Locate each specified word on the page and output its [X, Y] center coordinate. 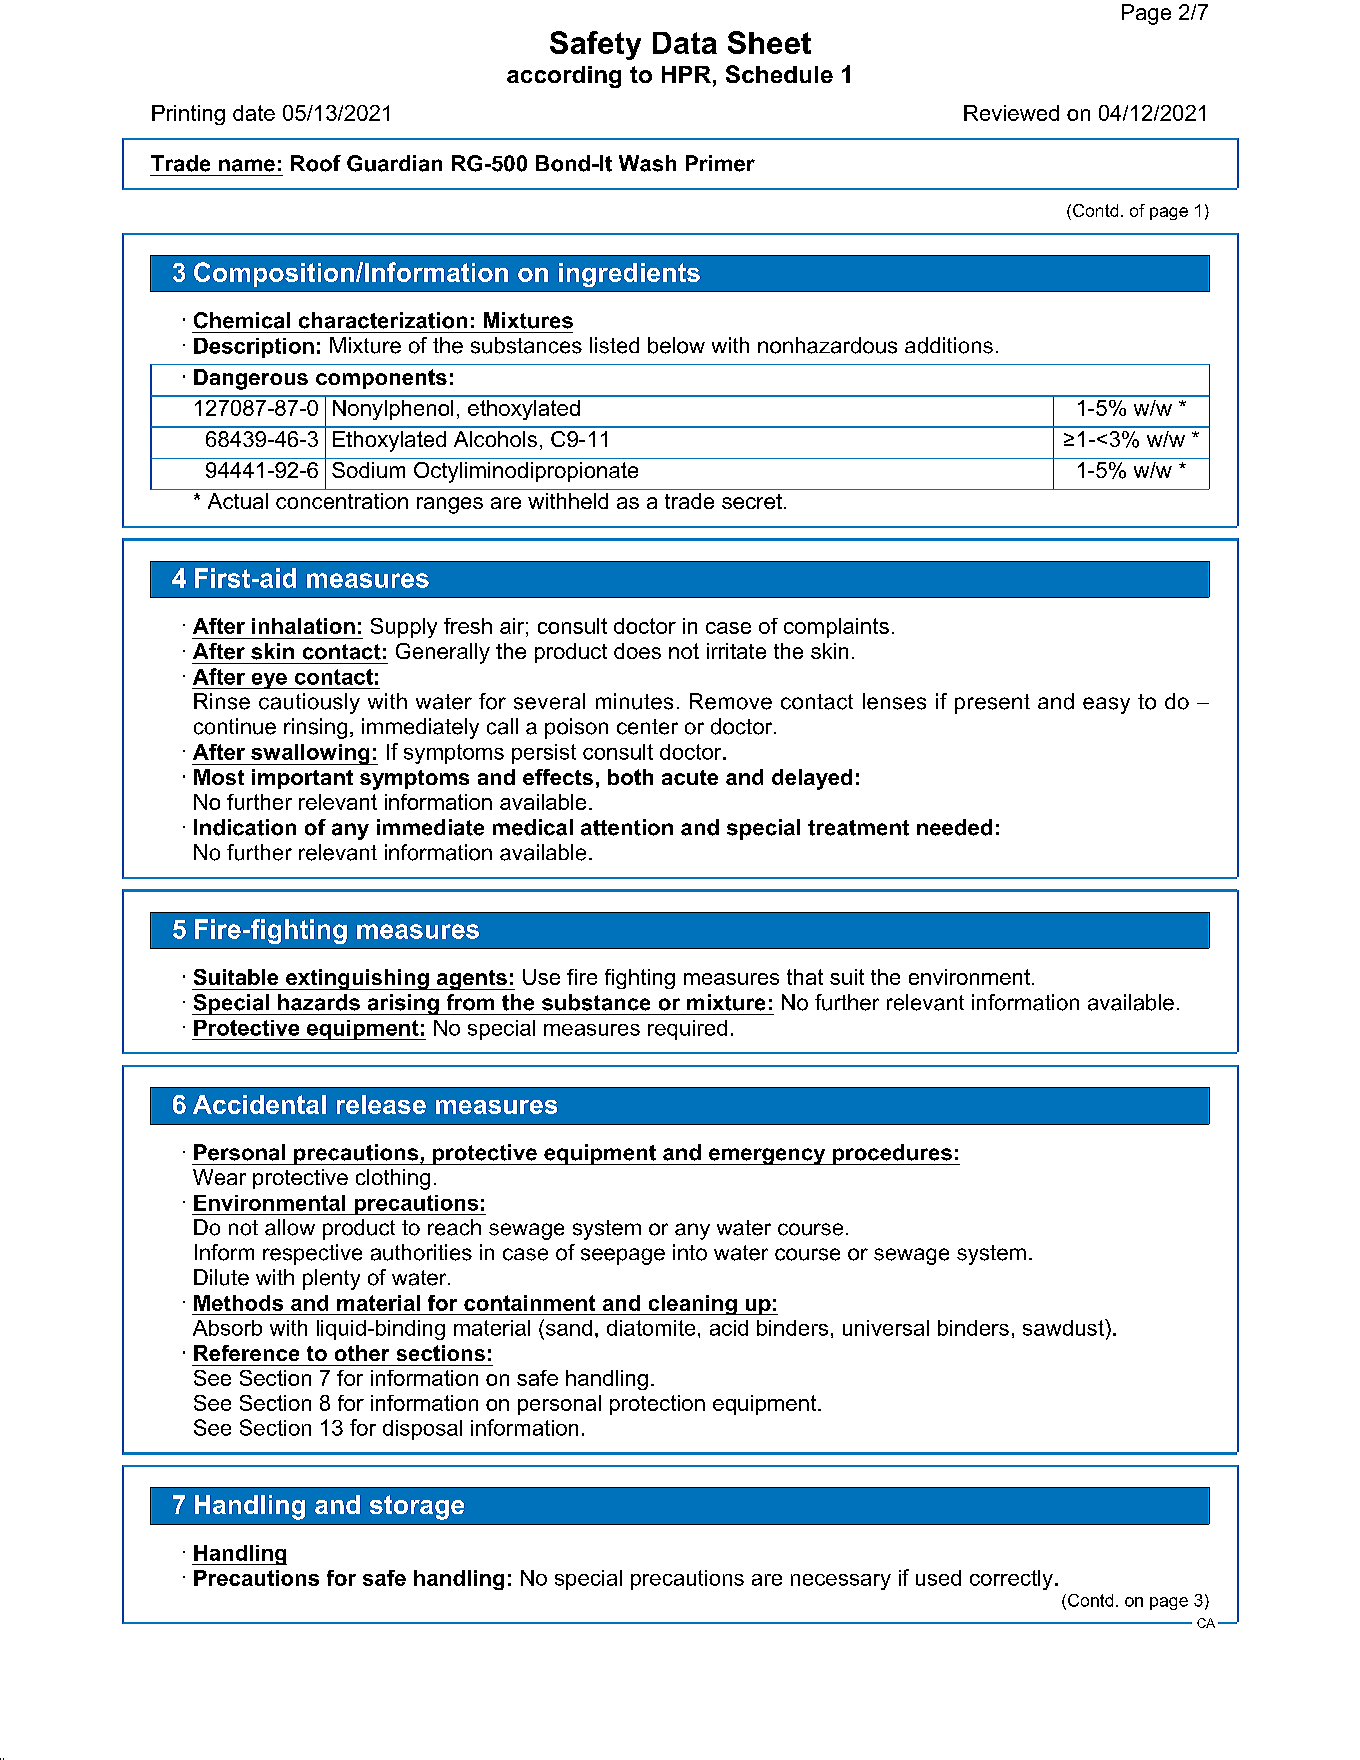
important [302, 779]
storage [417, 1507]
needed [954, 827]
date [254, 113]
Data [685, 43]
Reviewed [1011, 113]
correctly [1011, 1580]
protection [657, 1405]
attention [627, 827]
